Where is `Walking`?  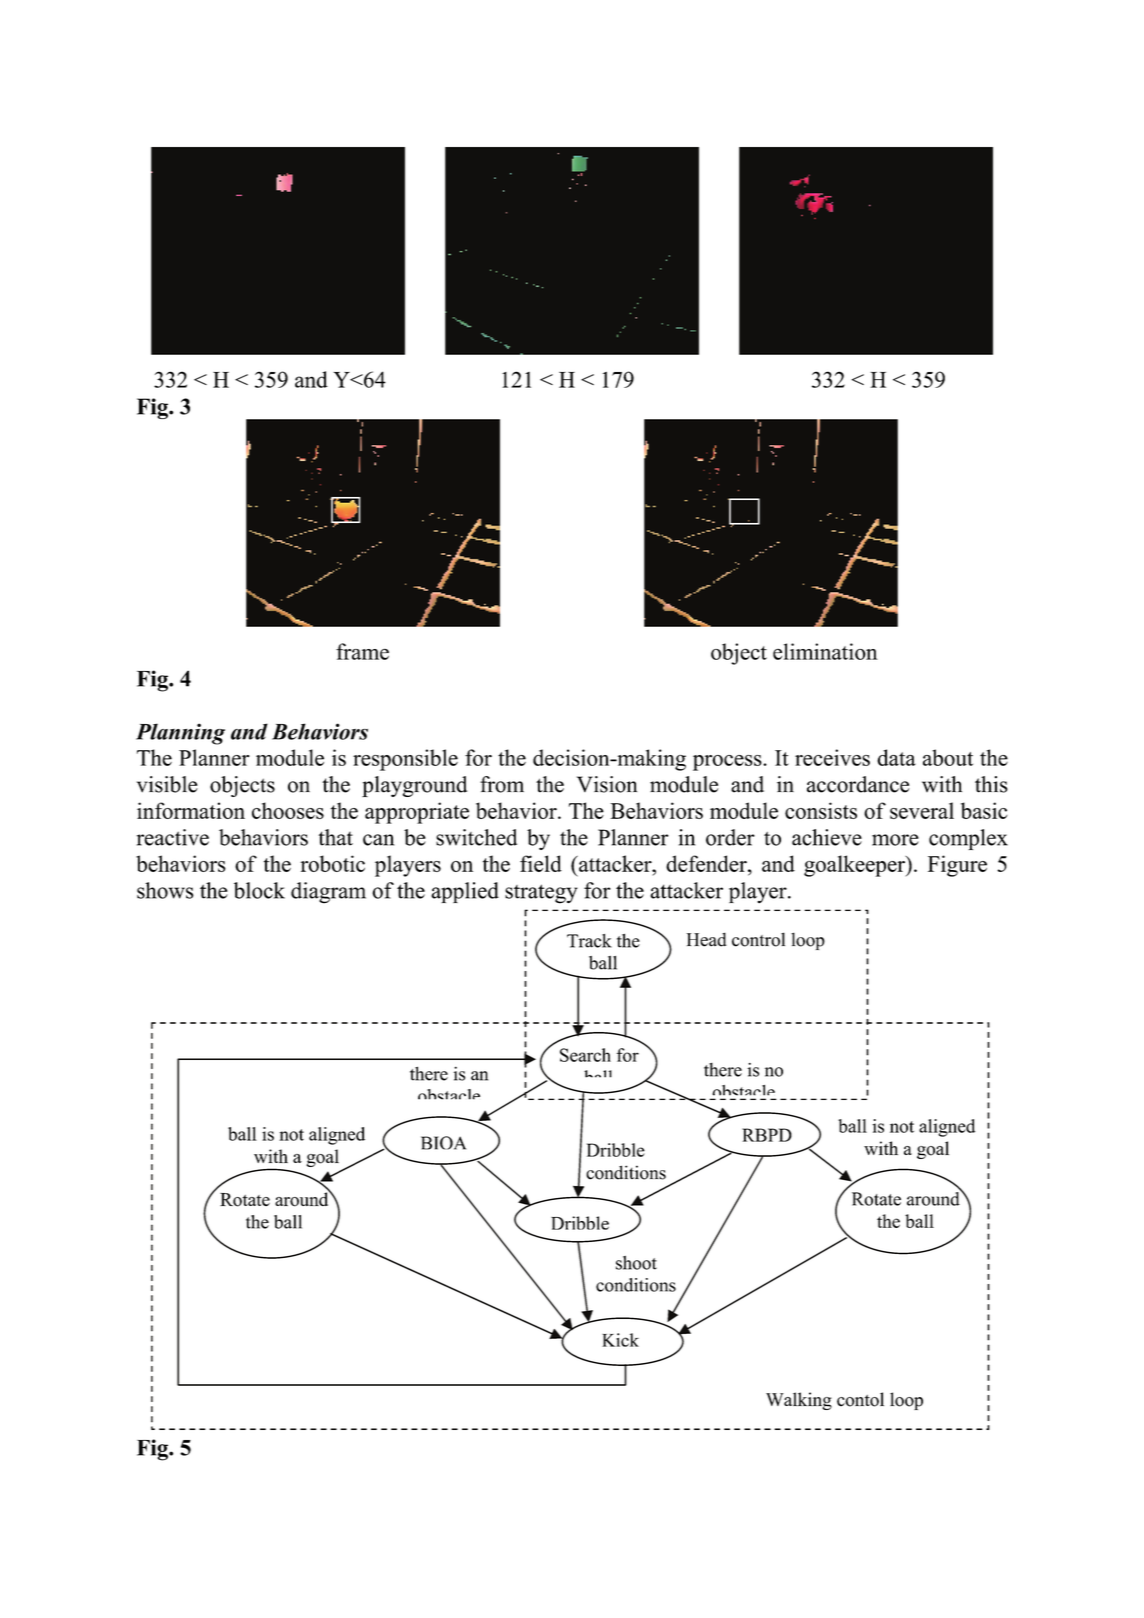 Walking is located at coordinates (799, 1401).
